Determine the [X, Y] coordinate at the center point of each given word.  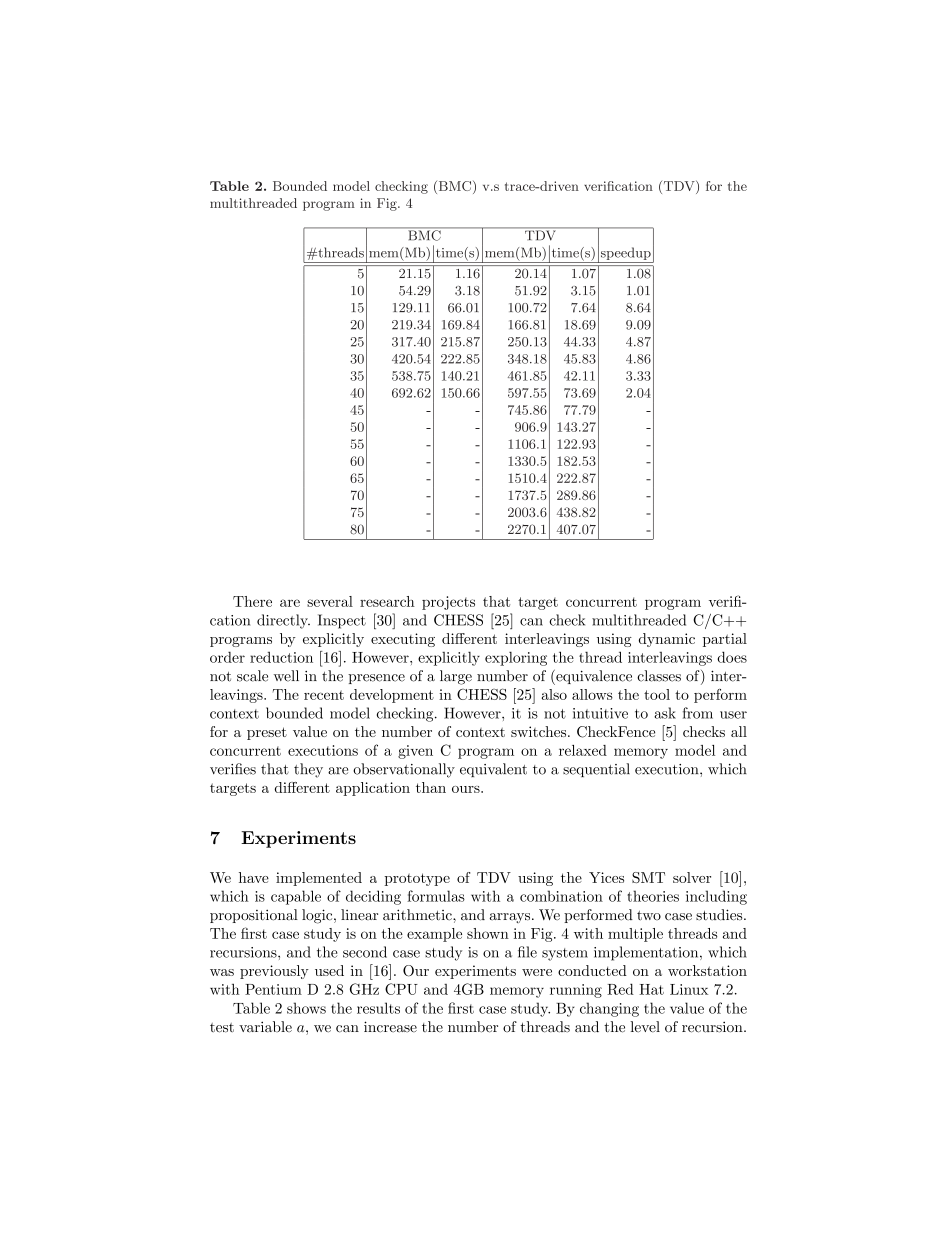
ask [665, 713]
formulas [436, 896]
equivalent [493, 770]
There [252, 601]
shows [306, 1008]
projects [448, 603]
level [645, 1027]
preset [267, 733]
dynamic [667, 640]
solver [692, 877]
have [254, 877]
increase [390, 1027]
